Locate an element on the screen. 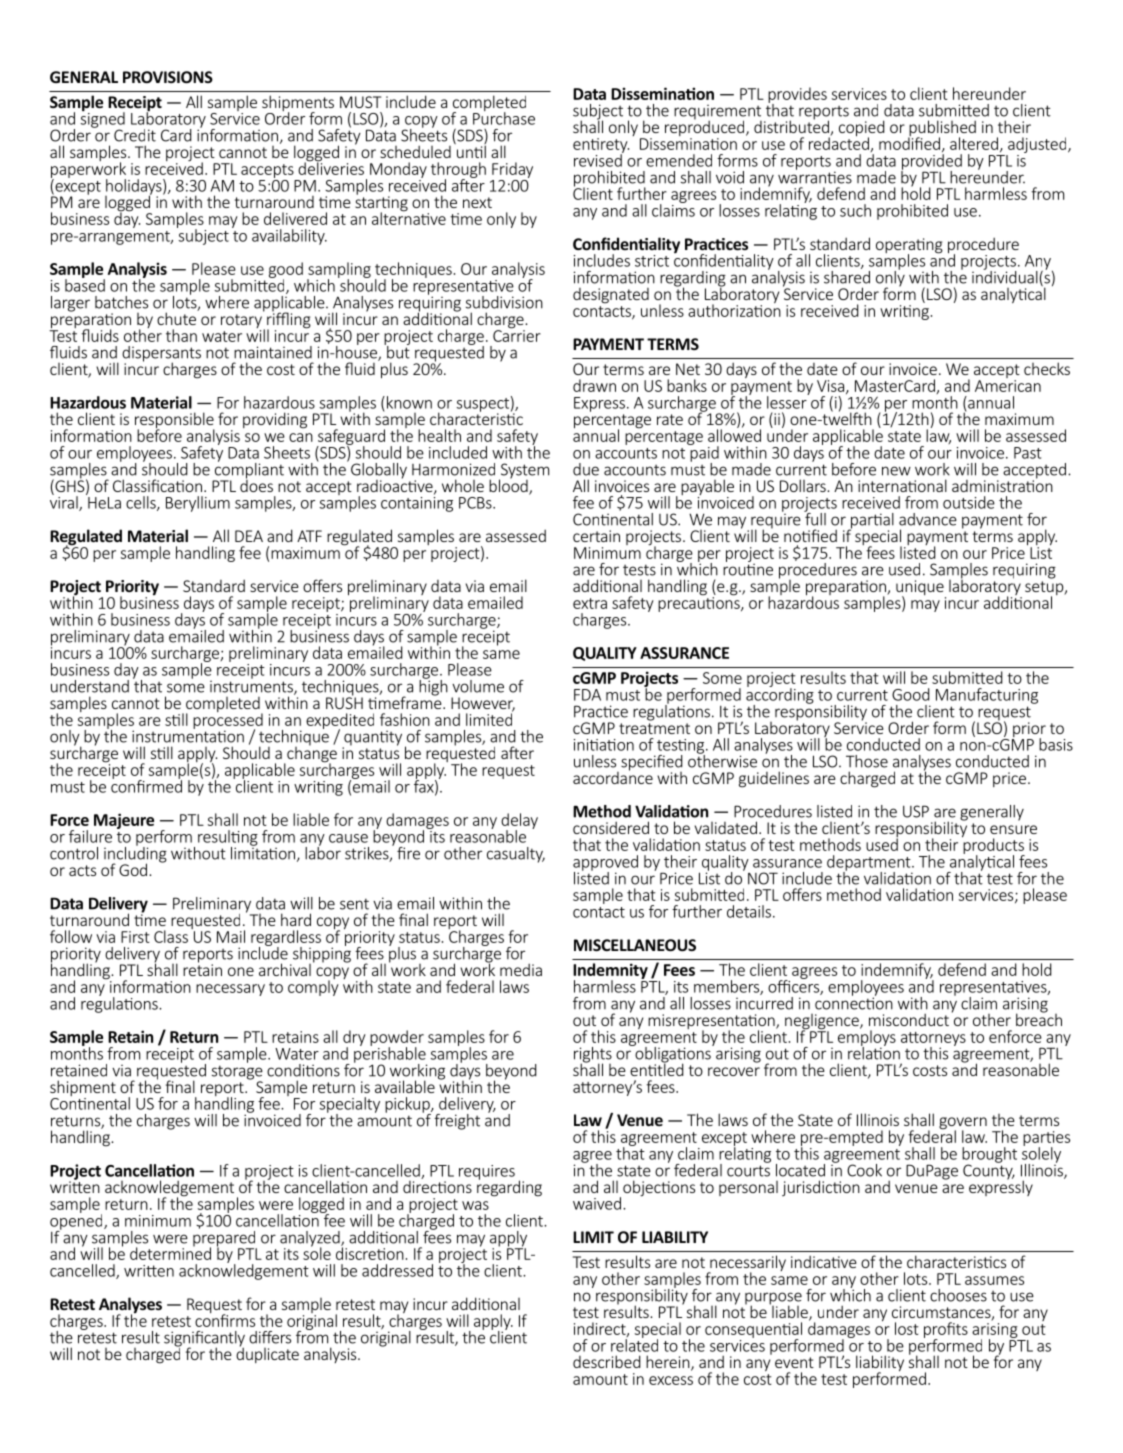 The image size is (1123, 1453). products is located at coordinates (993, 846).
